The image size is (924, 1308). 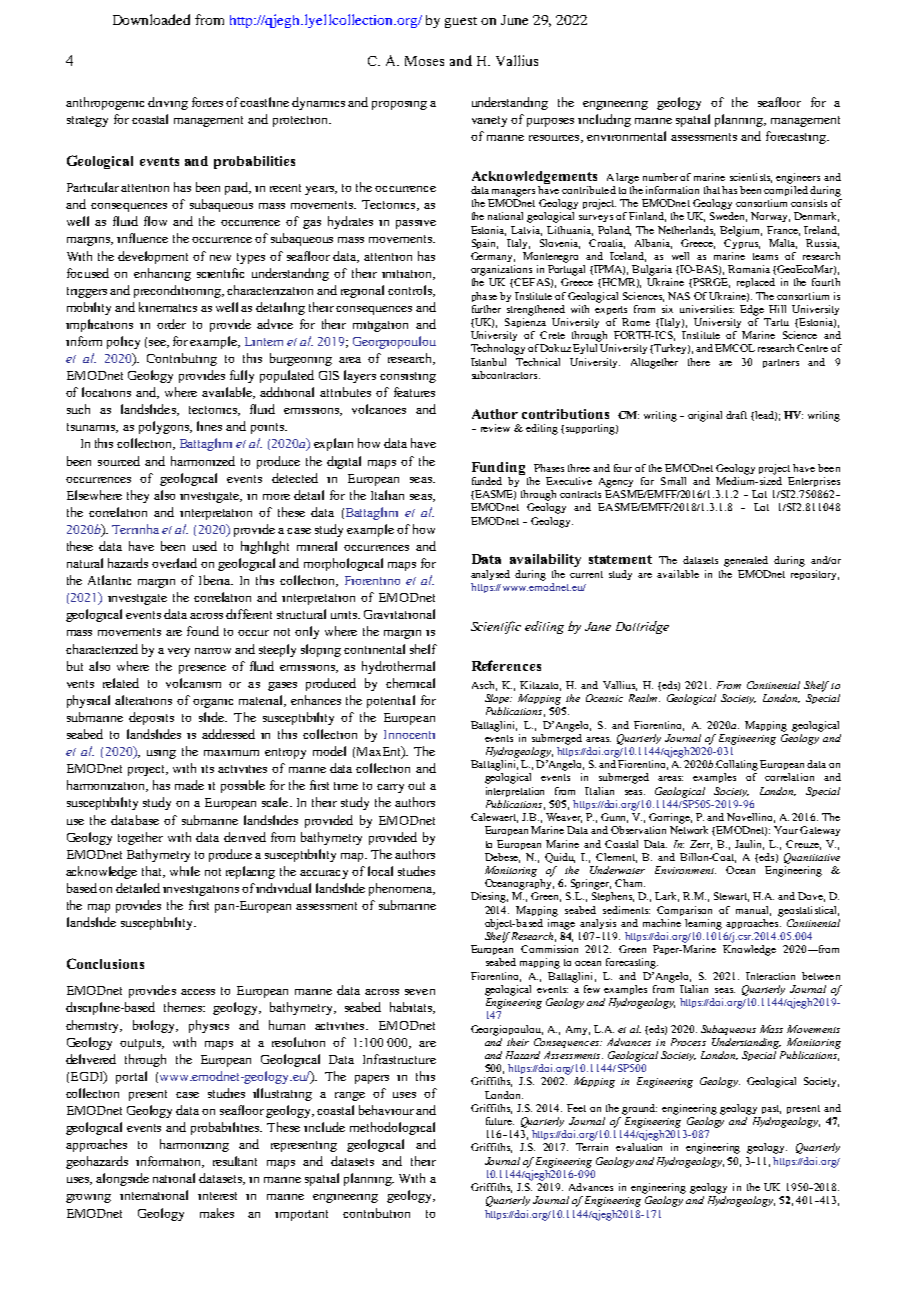 I want to click on Downloaded, so click(x=151, y=19).
